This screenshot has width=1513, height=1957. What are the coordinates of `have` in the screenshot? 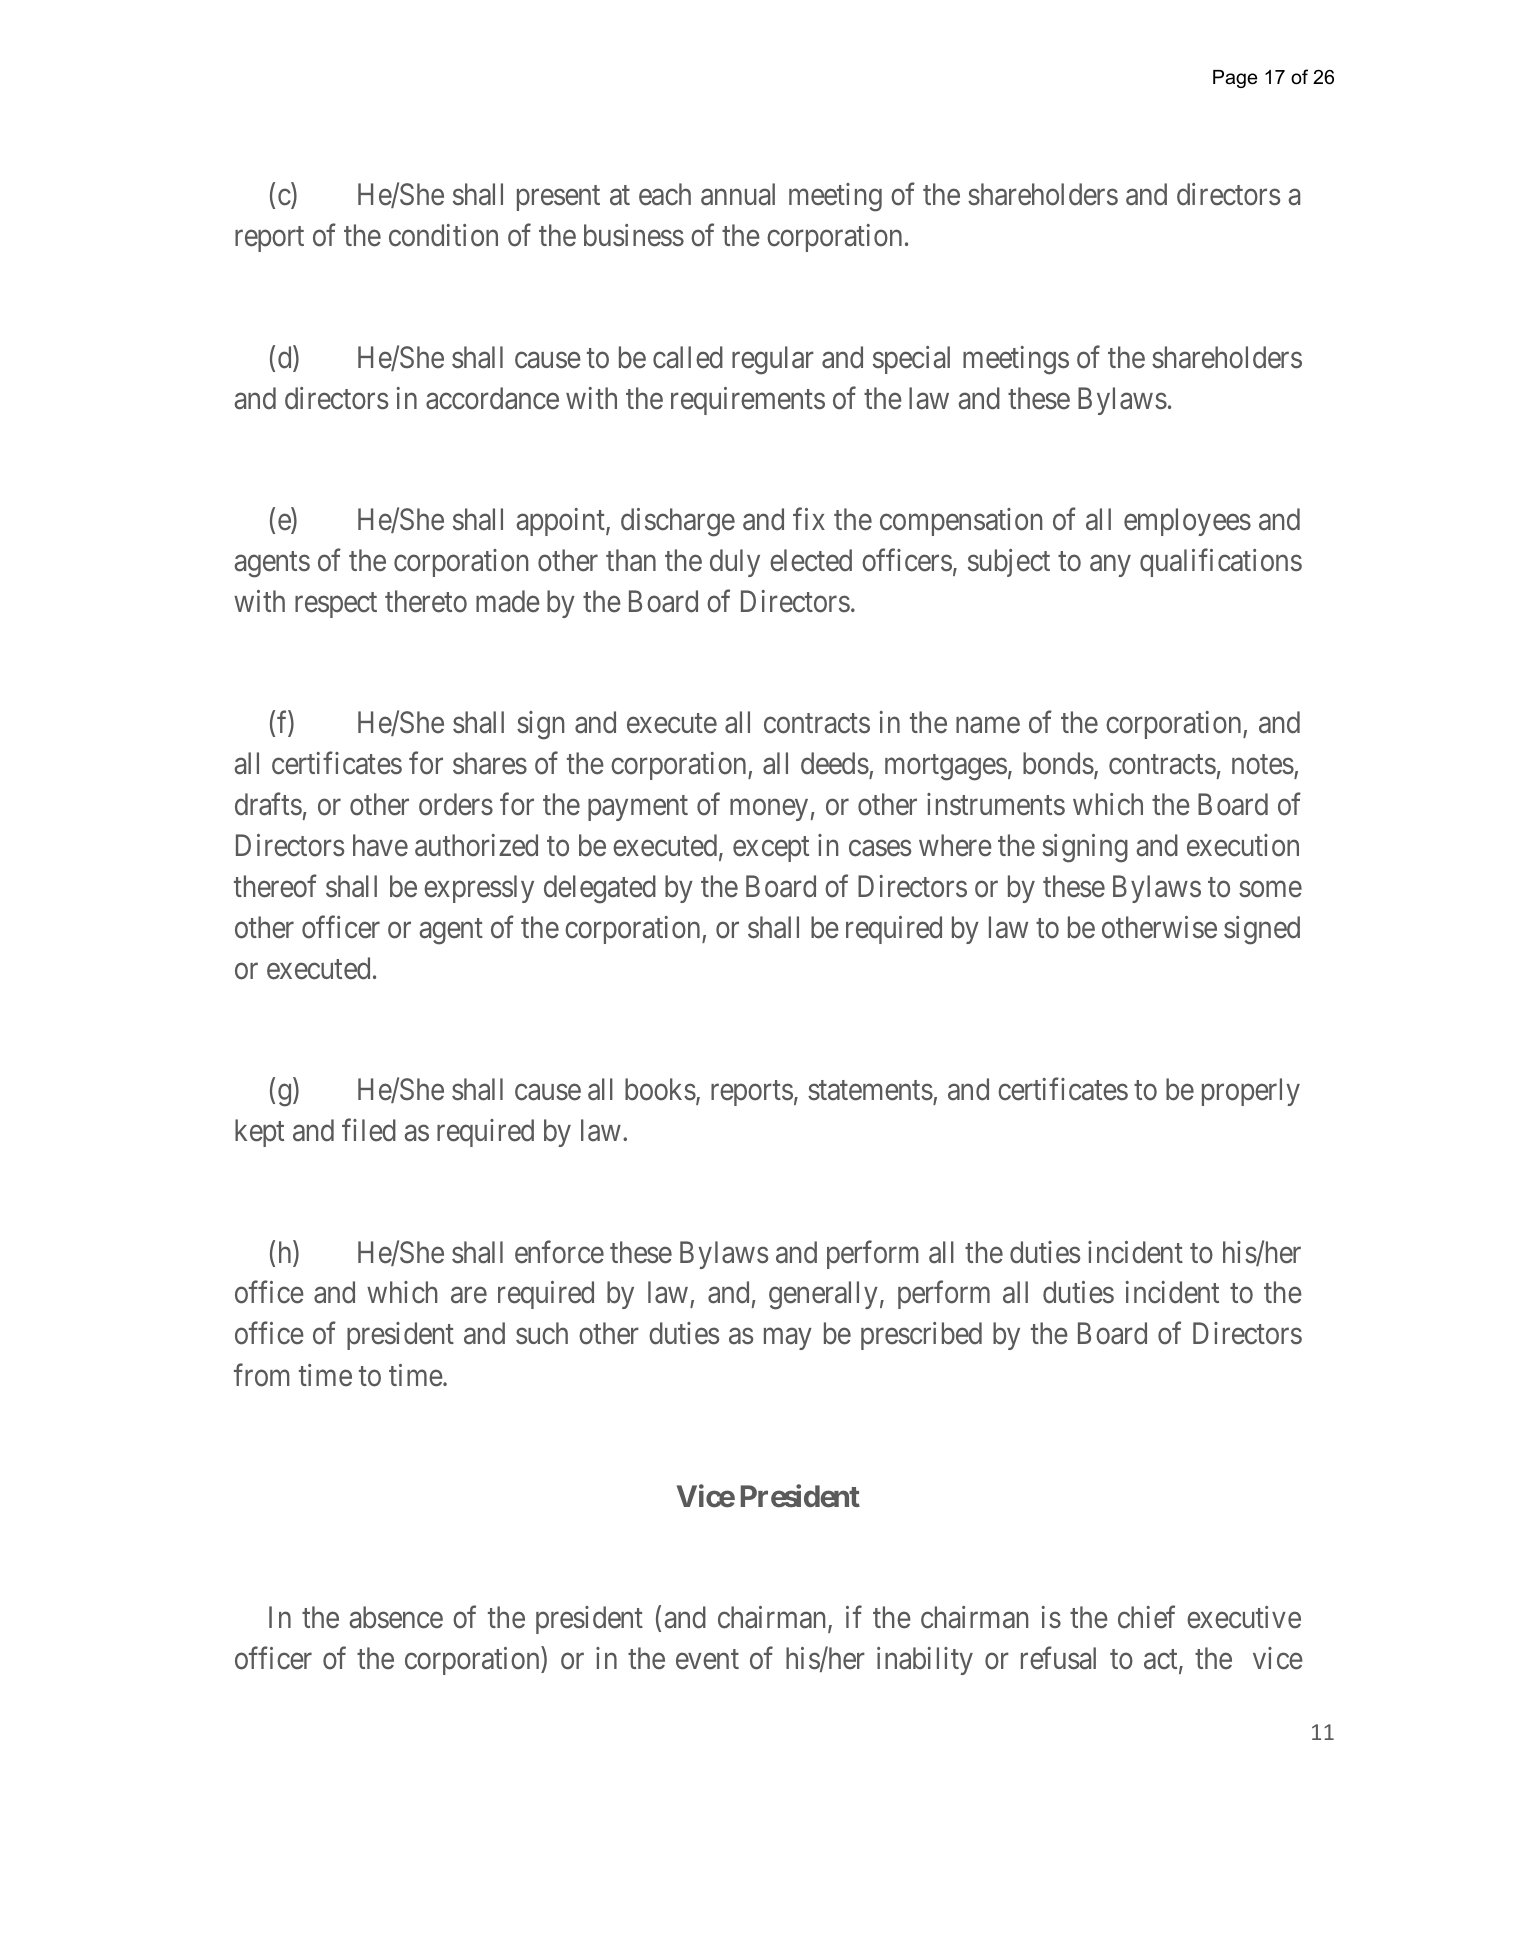 It's located at (380, 845).
